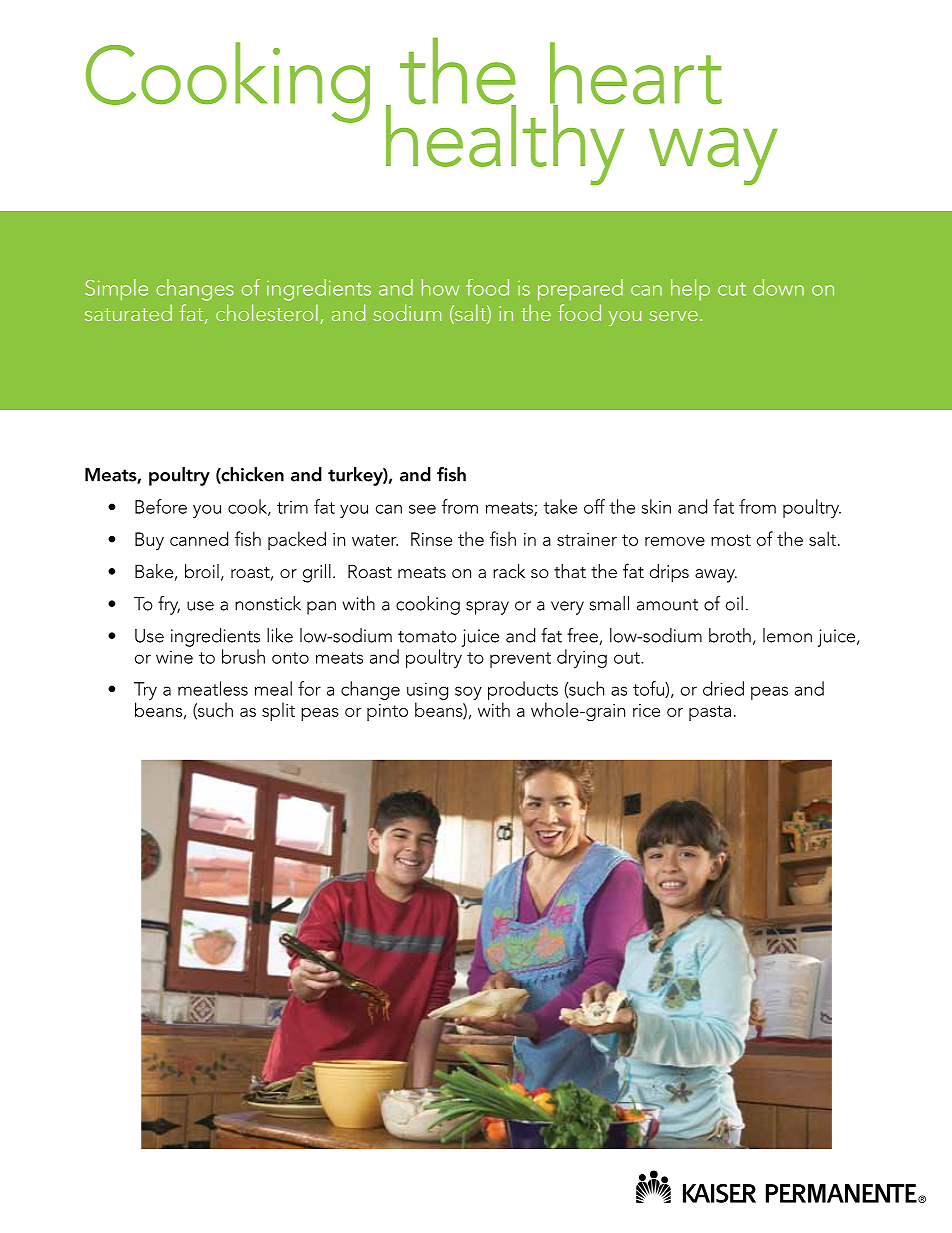 The width and height of the screenshot is (952, 1233). What do you see at coordinates (161, 506) in the screenshot?
I see `Before` at bounding box center [161, 506].
